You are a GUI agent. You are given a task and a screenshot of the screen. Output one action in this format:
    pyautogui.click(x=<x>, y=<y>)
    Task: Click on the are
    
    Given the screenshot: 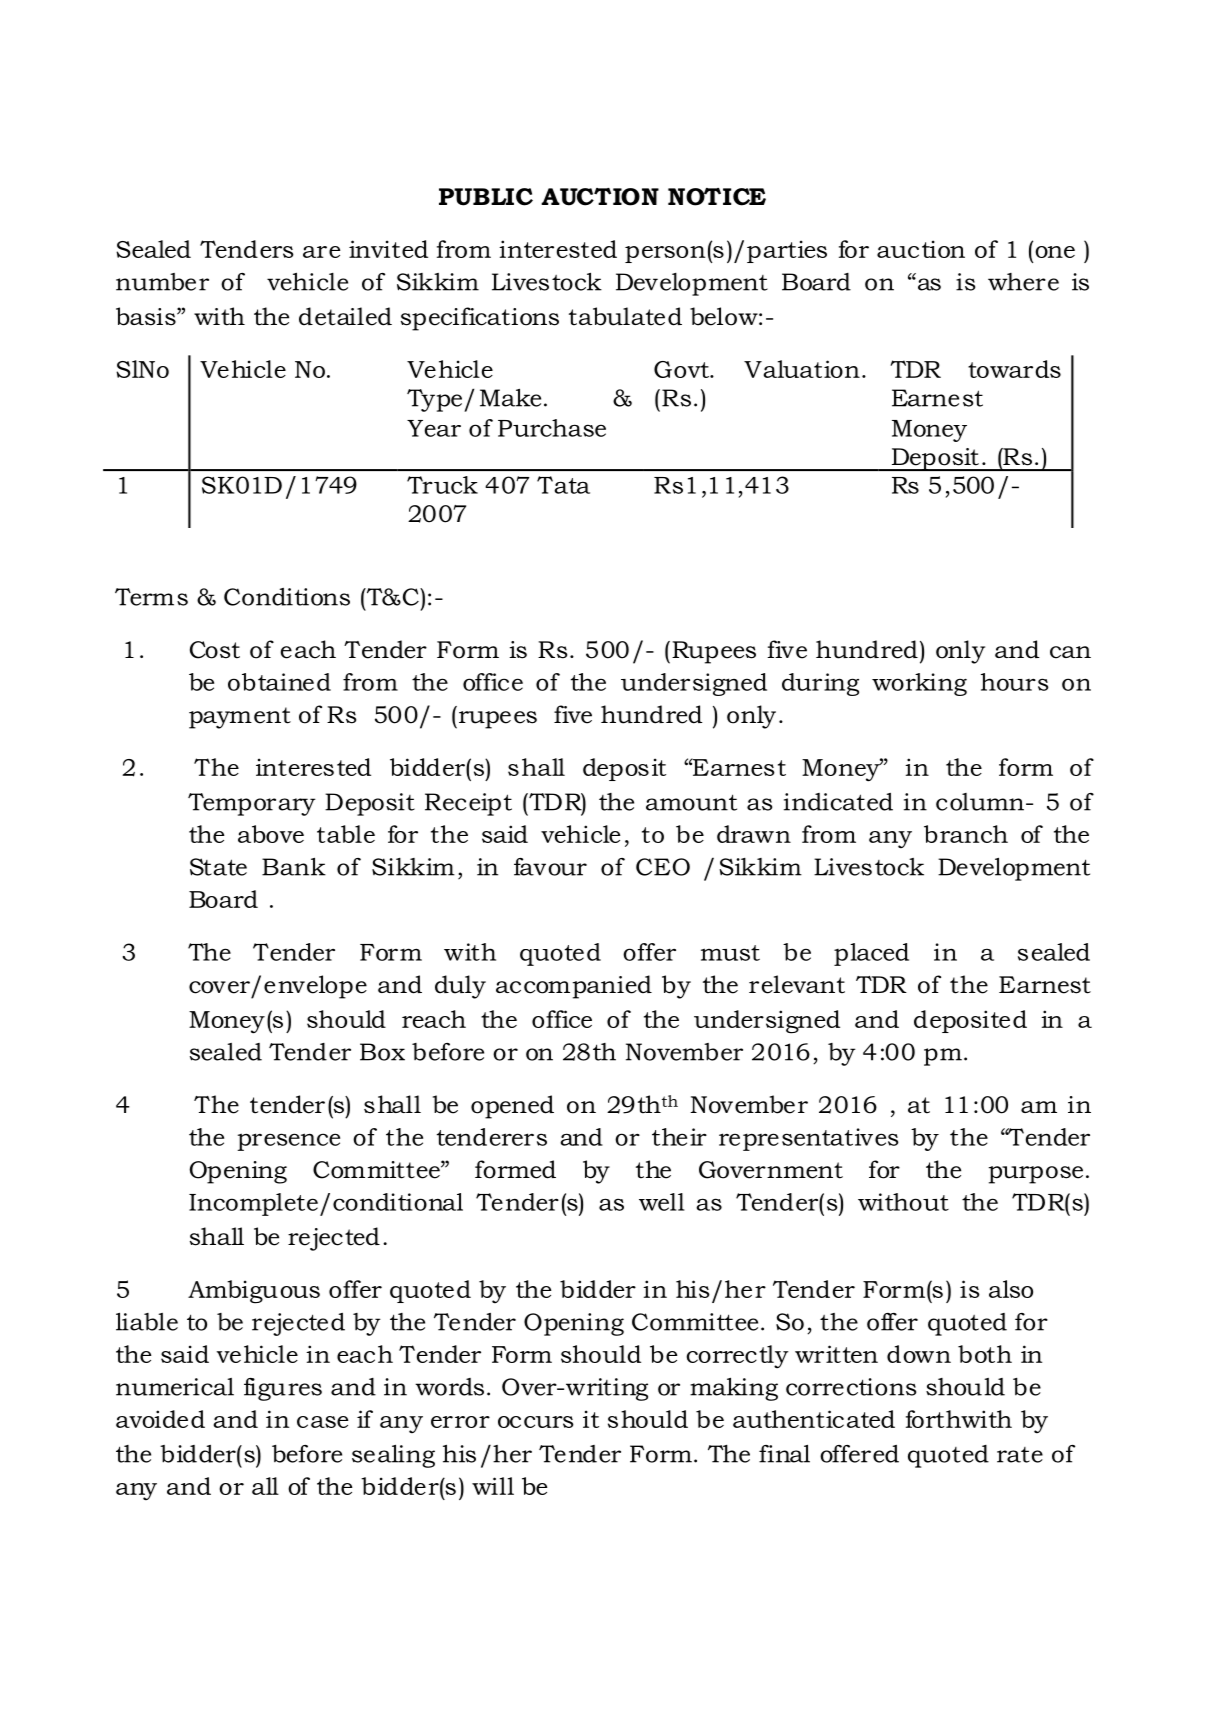 What is the action you would take?
    pyautogui.click(x=321, y=252)
